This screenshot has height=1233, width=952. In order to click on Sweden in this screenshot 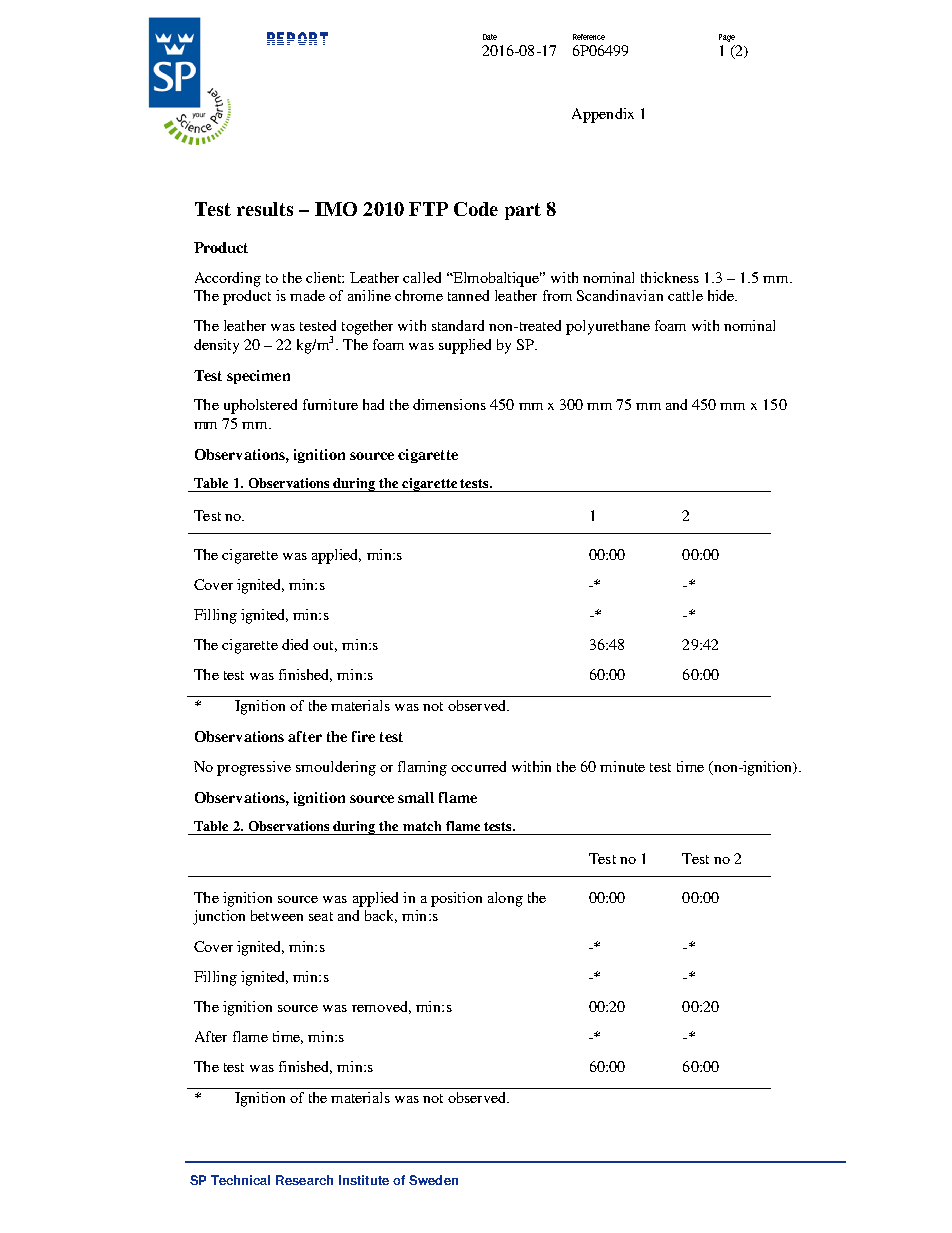, I will do `click(433, 1180)`.
